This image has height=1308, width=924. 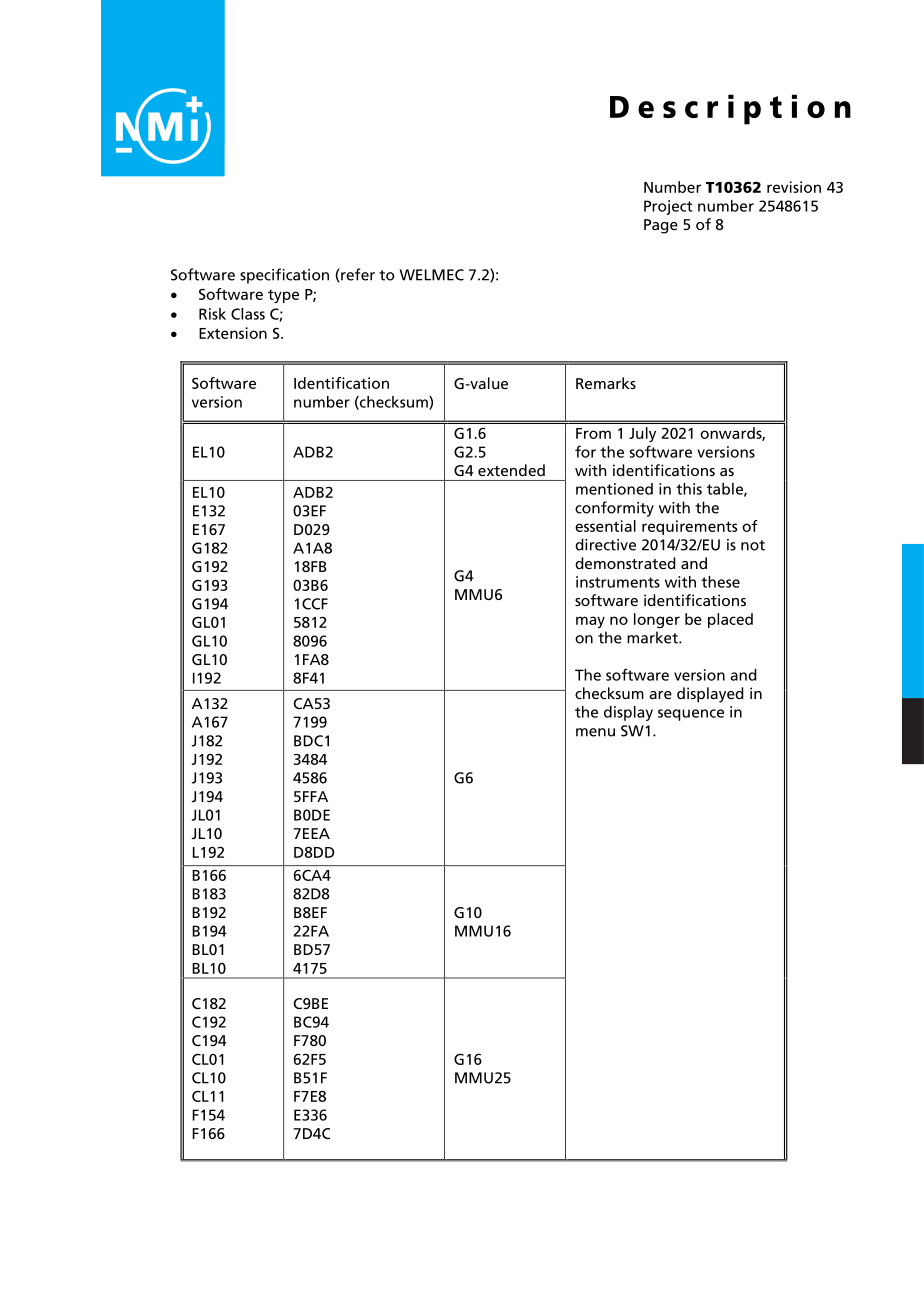 What do you see at coordinates (284, 276) in the image?
I see `specification` at bounding box center [284, 276].
